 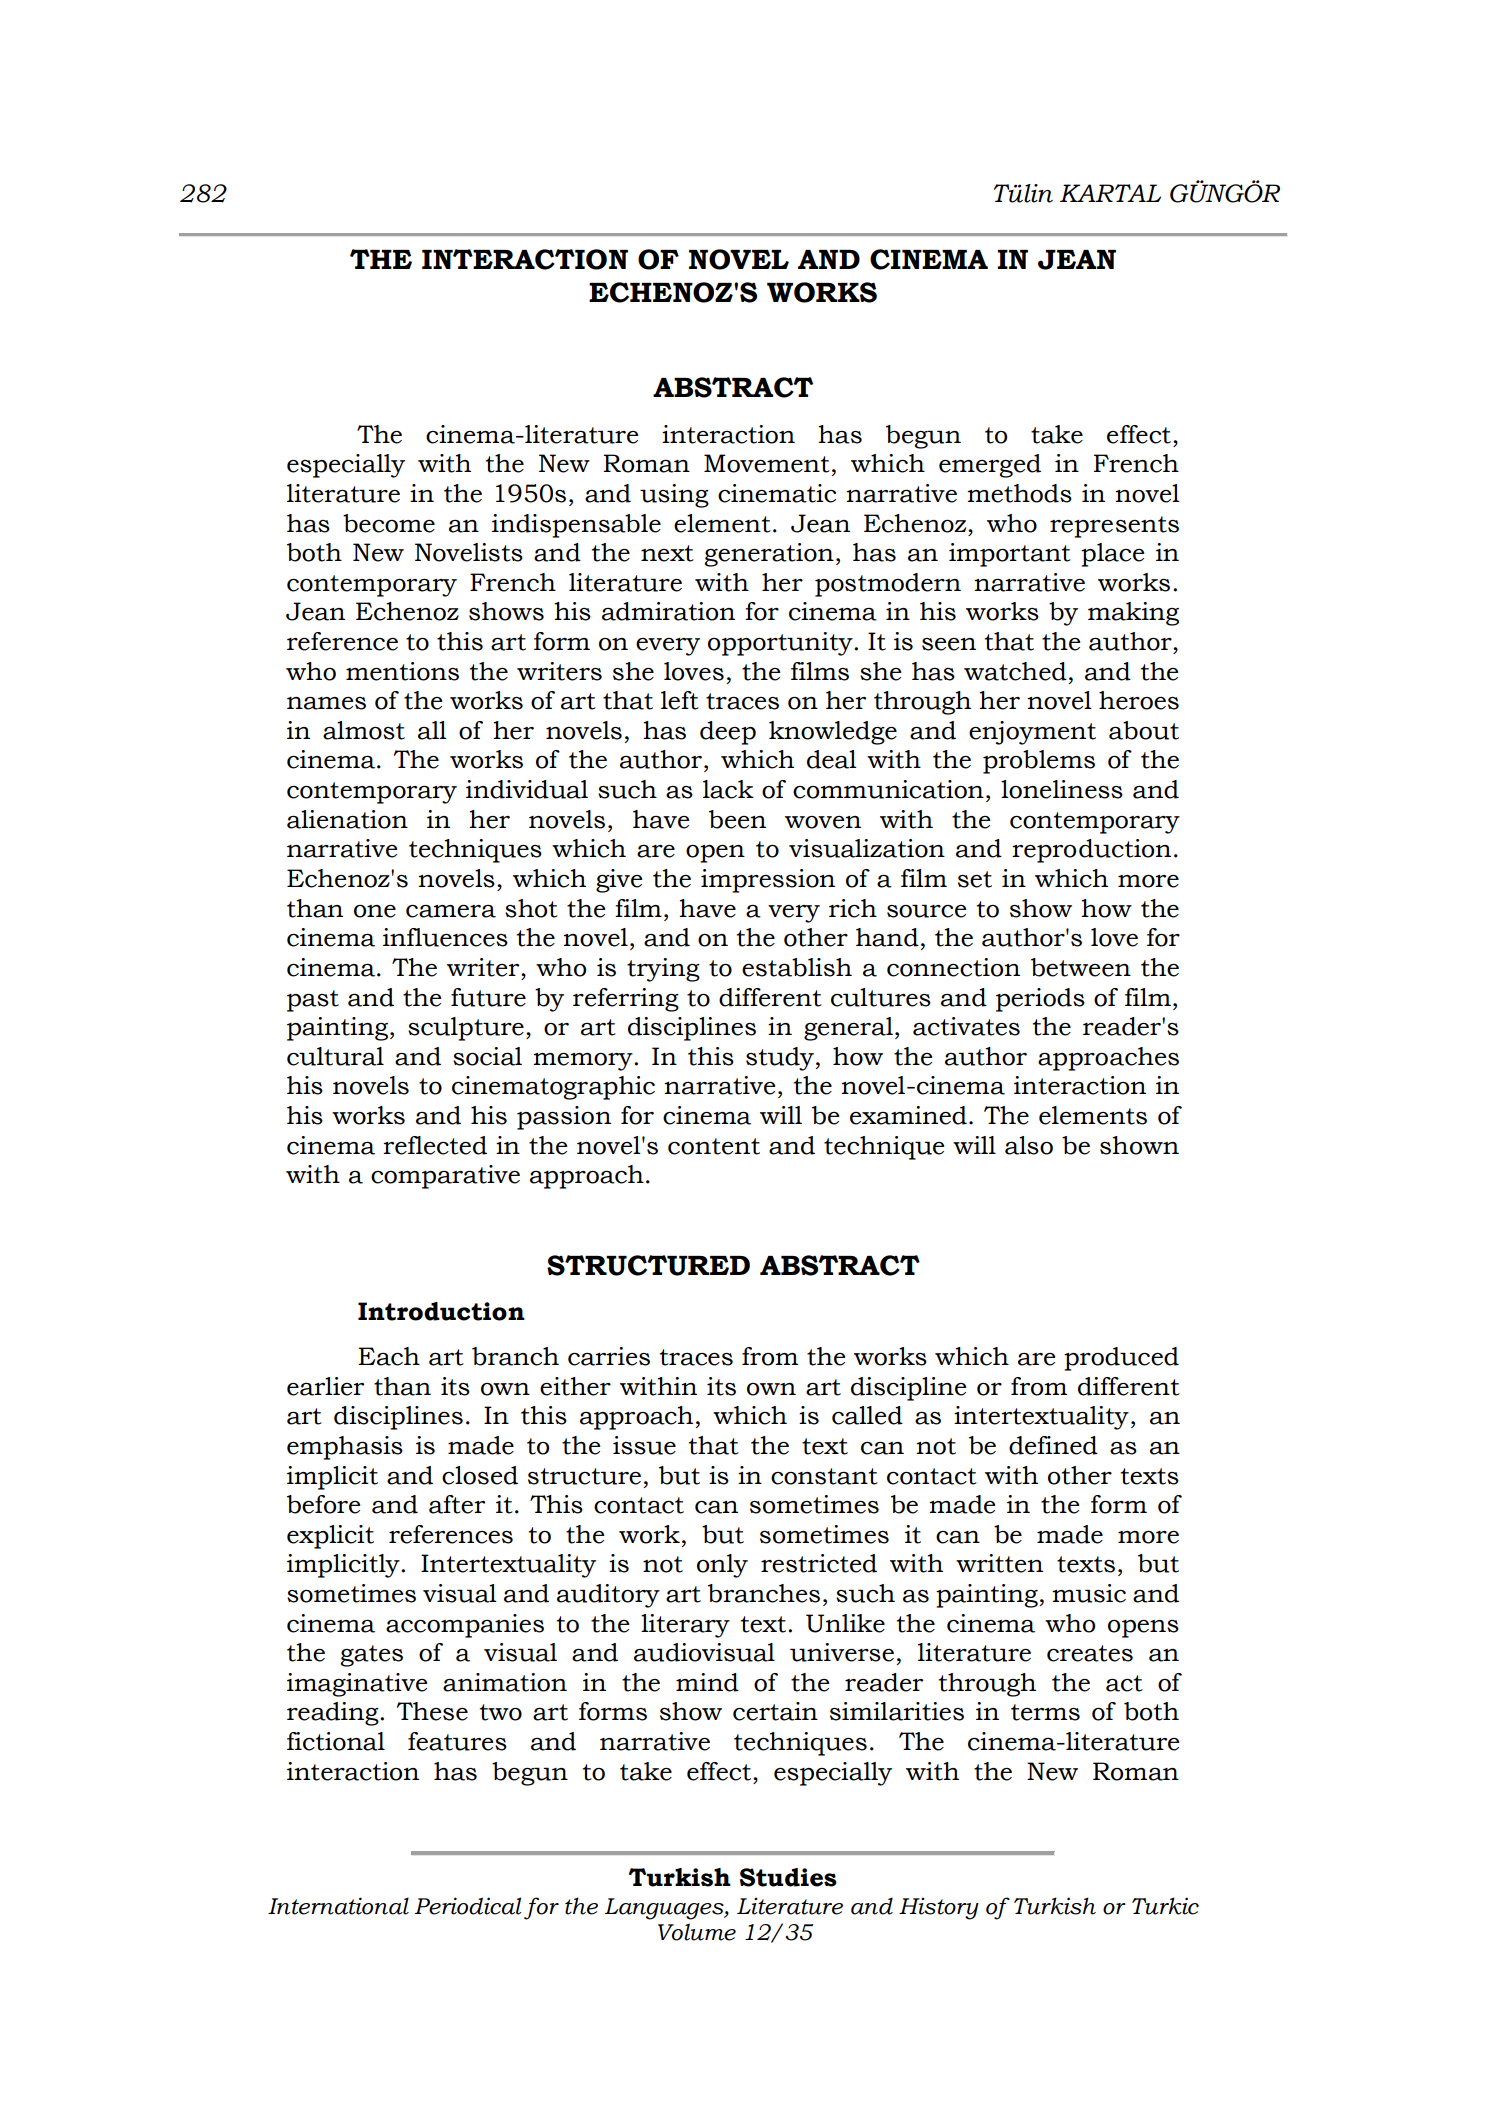 What do you see at coordinates (1089, 1593) in the screenshot?
I see `music` at bounding box center [1089, 1593].
